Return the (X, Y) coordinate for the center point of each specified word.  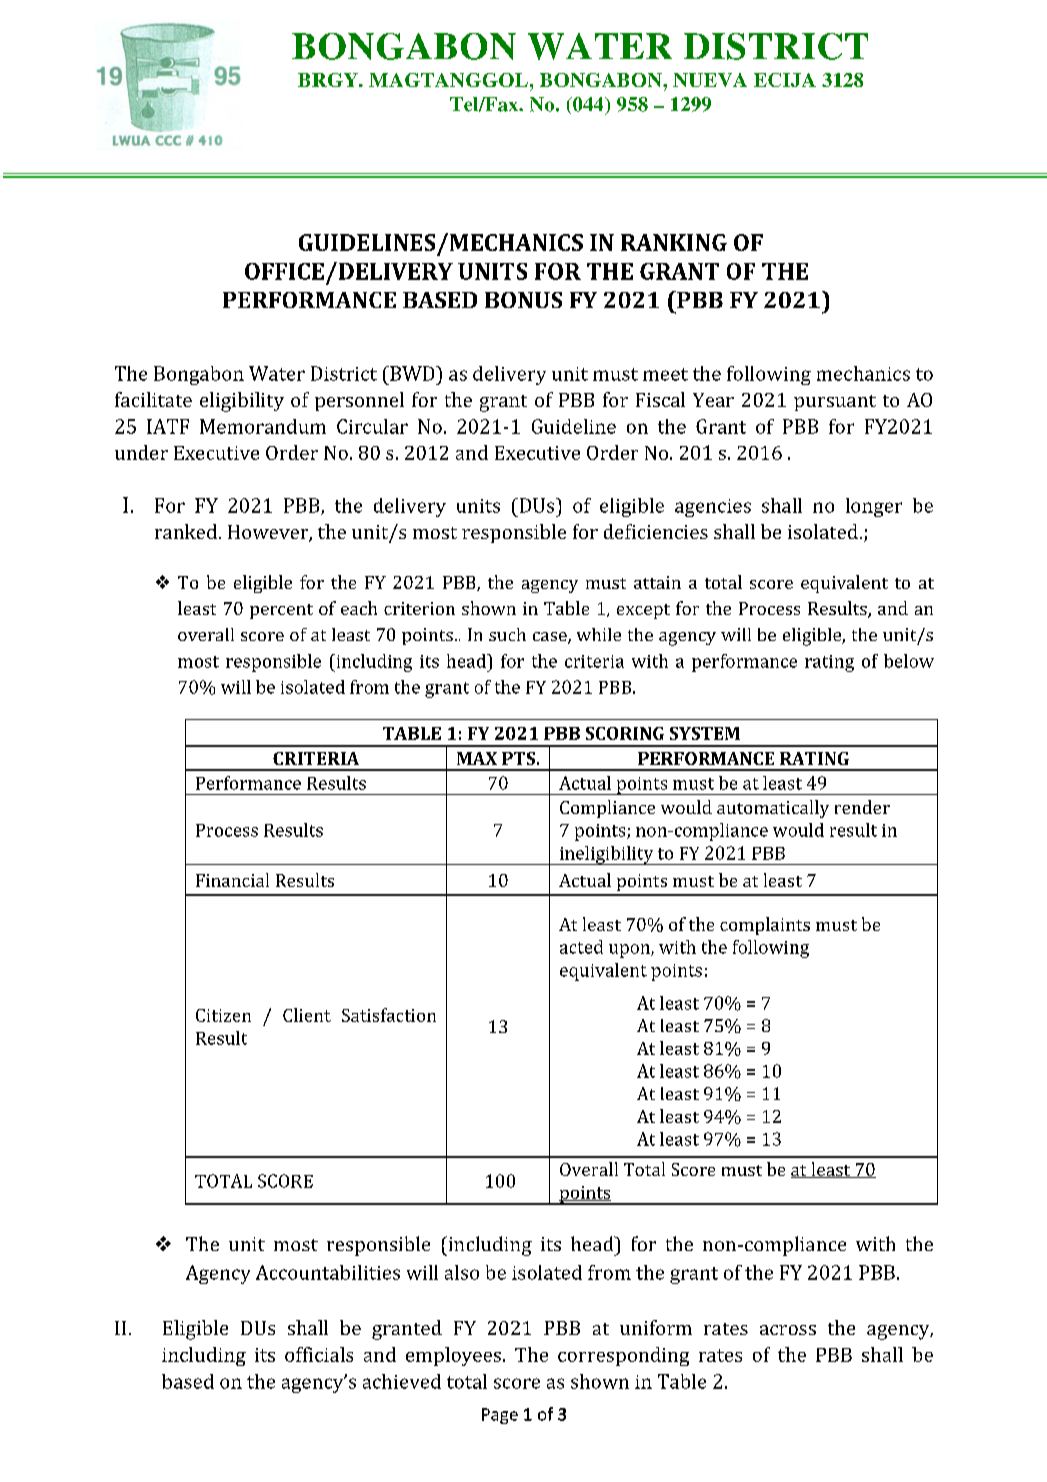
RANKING (674, 242)
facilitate (153, 399)
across (788, 1330)
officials (319, 1354)
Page (500, 1416)
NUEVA (710, 80)
